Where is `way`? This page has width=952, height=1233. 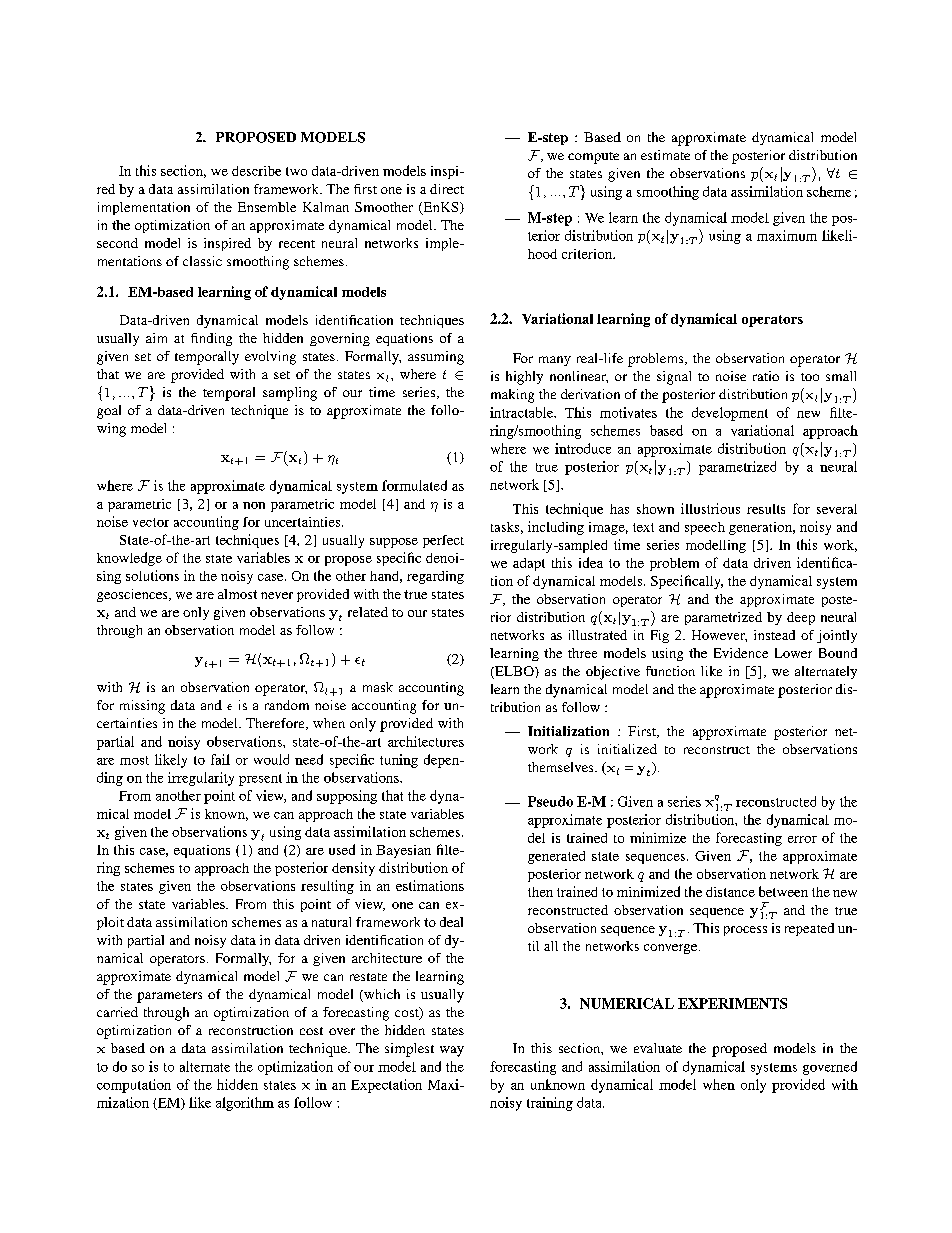 way is located at coordinates (452, 1051).
